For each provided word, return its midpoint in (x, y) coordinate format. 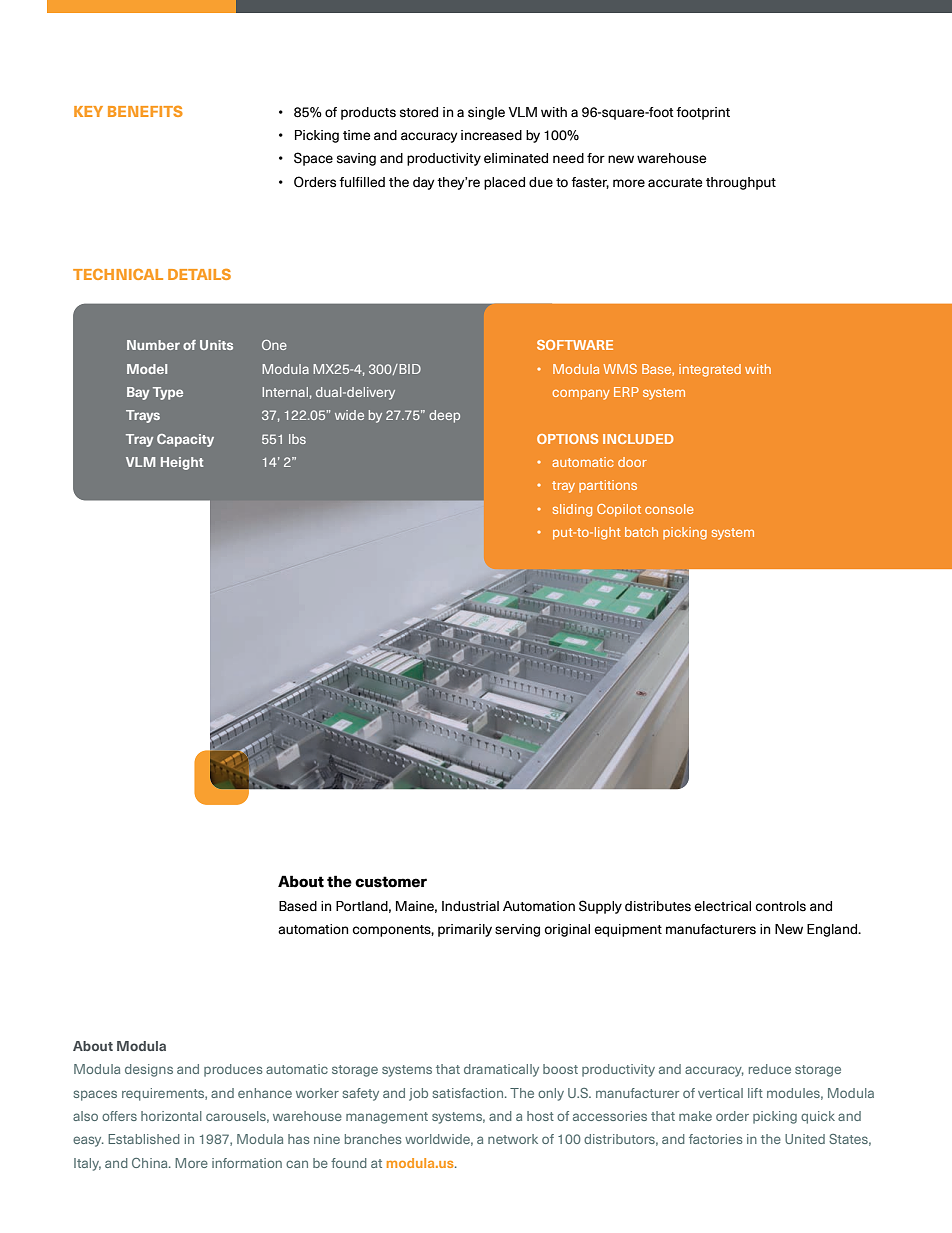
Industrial (470, 906)
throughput (741, 183)
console (669, 509)
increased (491, 135)
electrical (722, 906)
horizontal (171, 1116)
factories (715, 1139)
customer (391, 882)
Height (182, 463)
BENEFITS (145, 111)
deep (444, 416)
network (513, 1139)
